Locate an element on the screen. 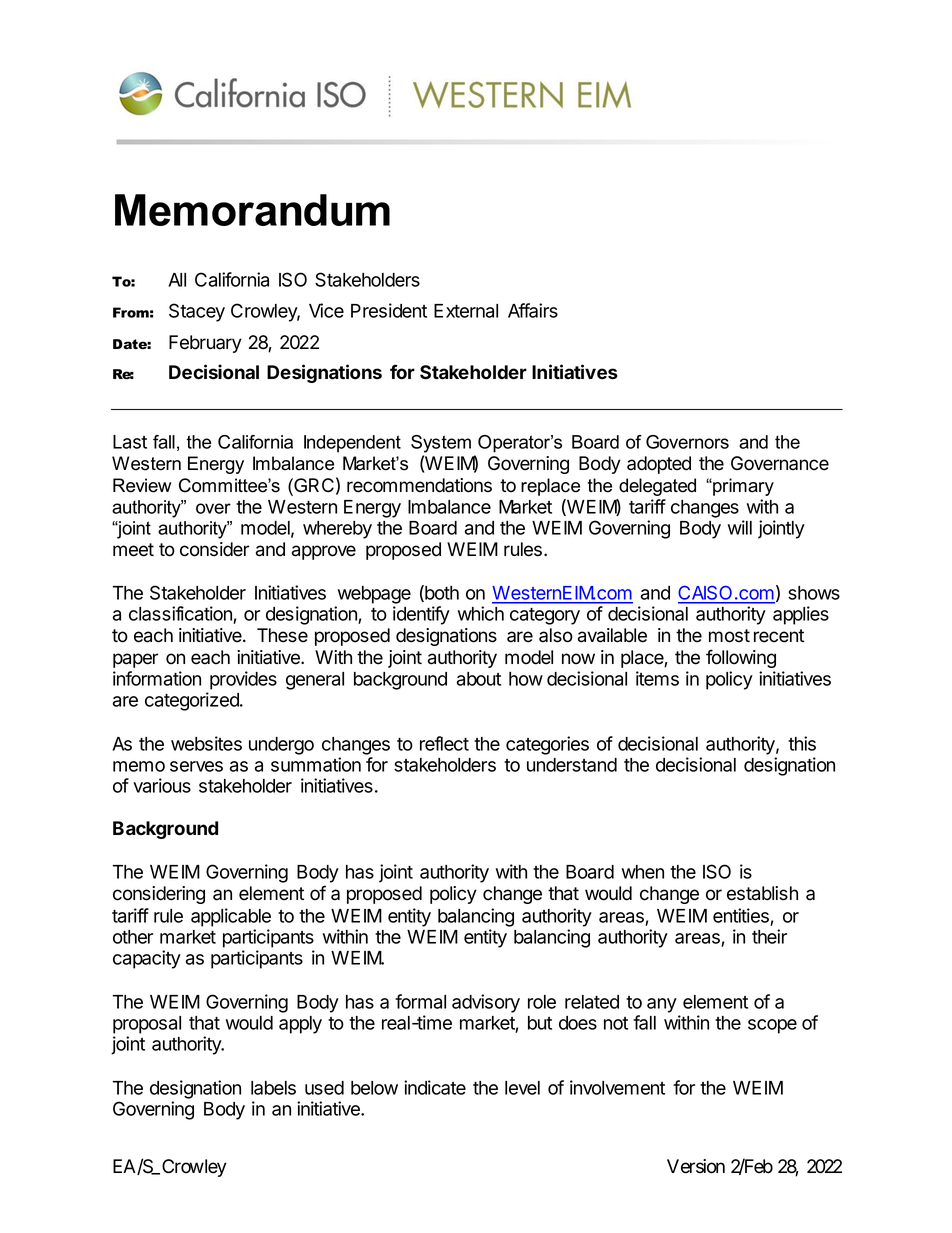  Affairs is located at coordinates (533, 310).
